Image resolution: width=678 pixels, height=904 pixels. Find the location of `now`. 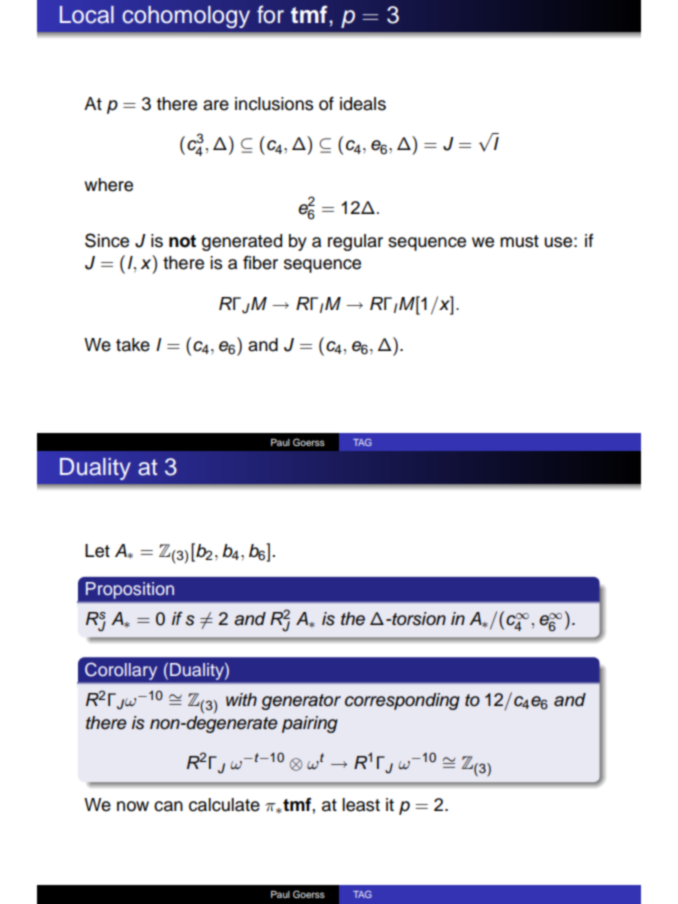

now is located at coordinates (133, 806).
